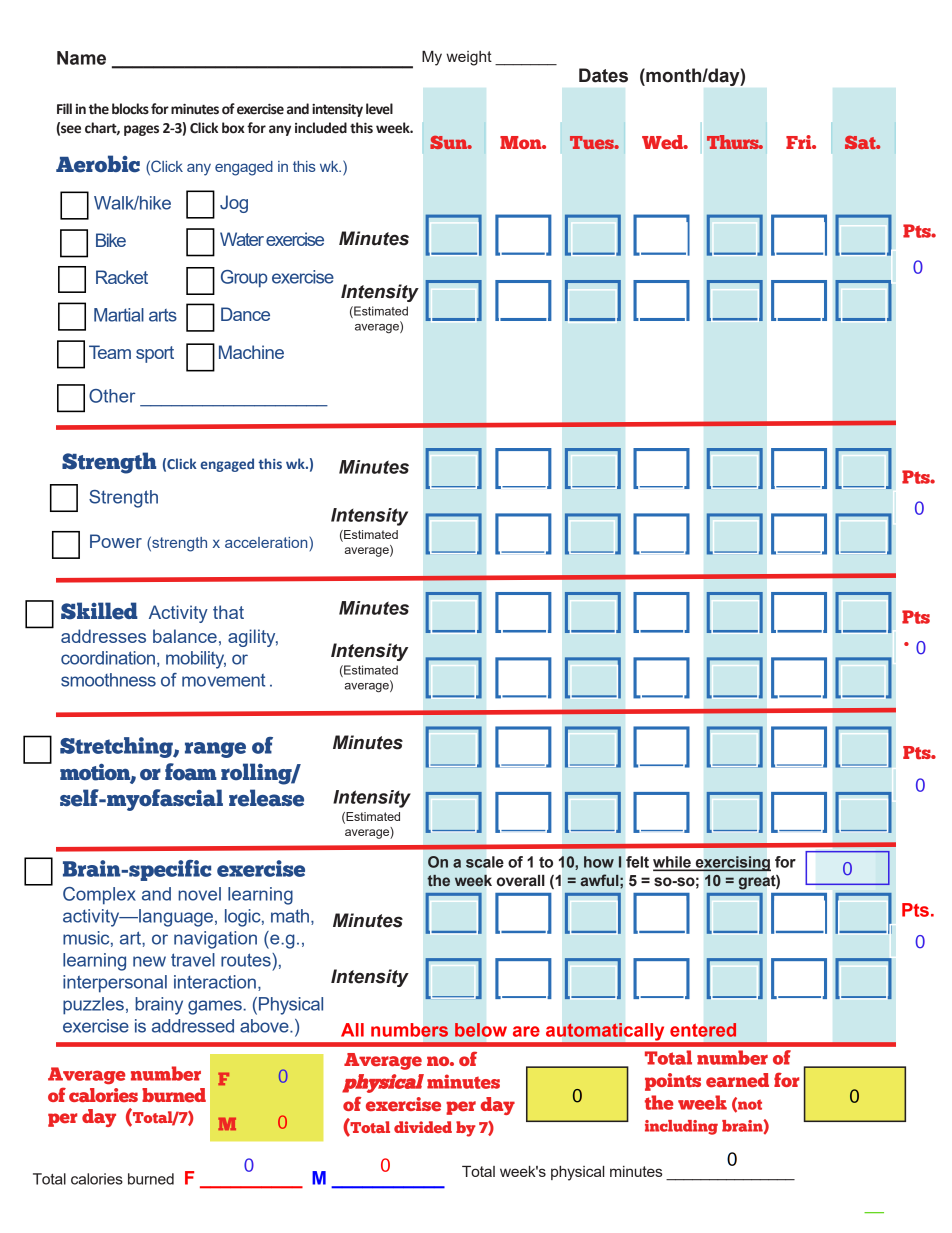  Describe the element at coordinates (637, 862) in the image. I see `felt` at that location.
